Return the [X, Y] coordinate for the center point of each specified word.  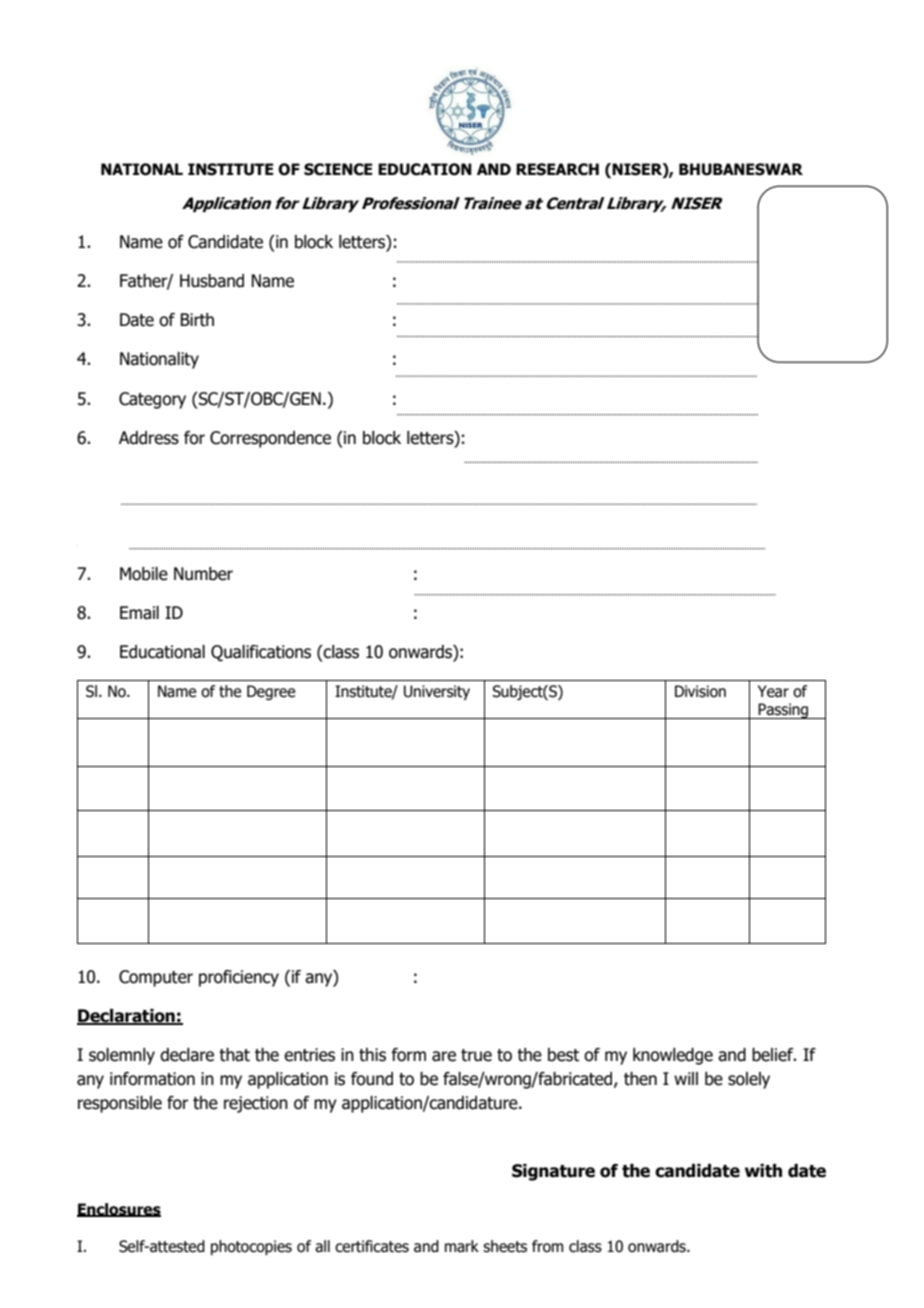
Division [700, 691]
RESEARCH [557, 169]
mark [462, 1246]
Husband [212, 281]
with [763, 1171]
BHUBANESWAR [741, 169]
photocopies [251, 1247]
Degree [271, 692]
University [437, 692]
